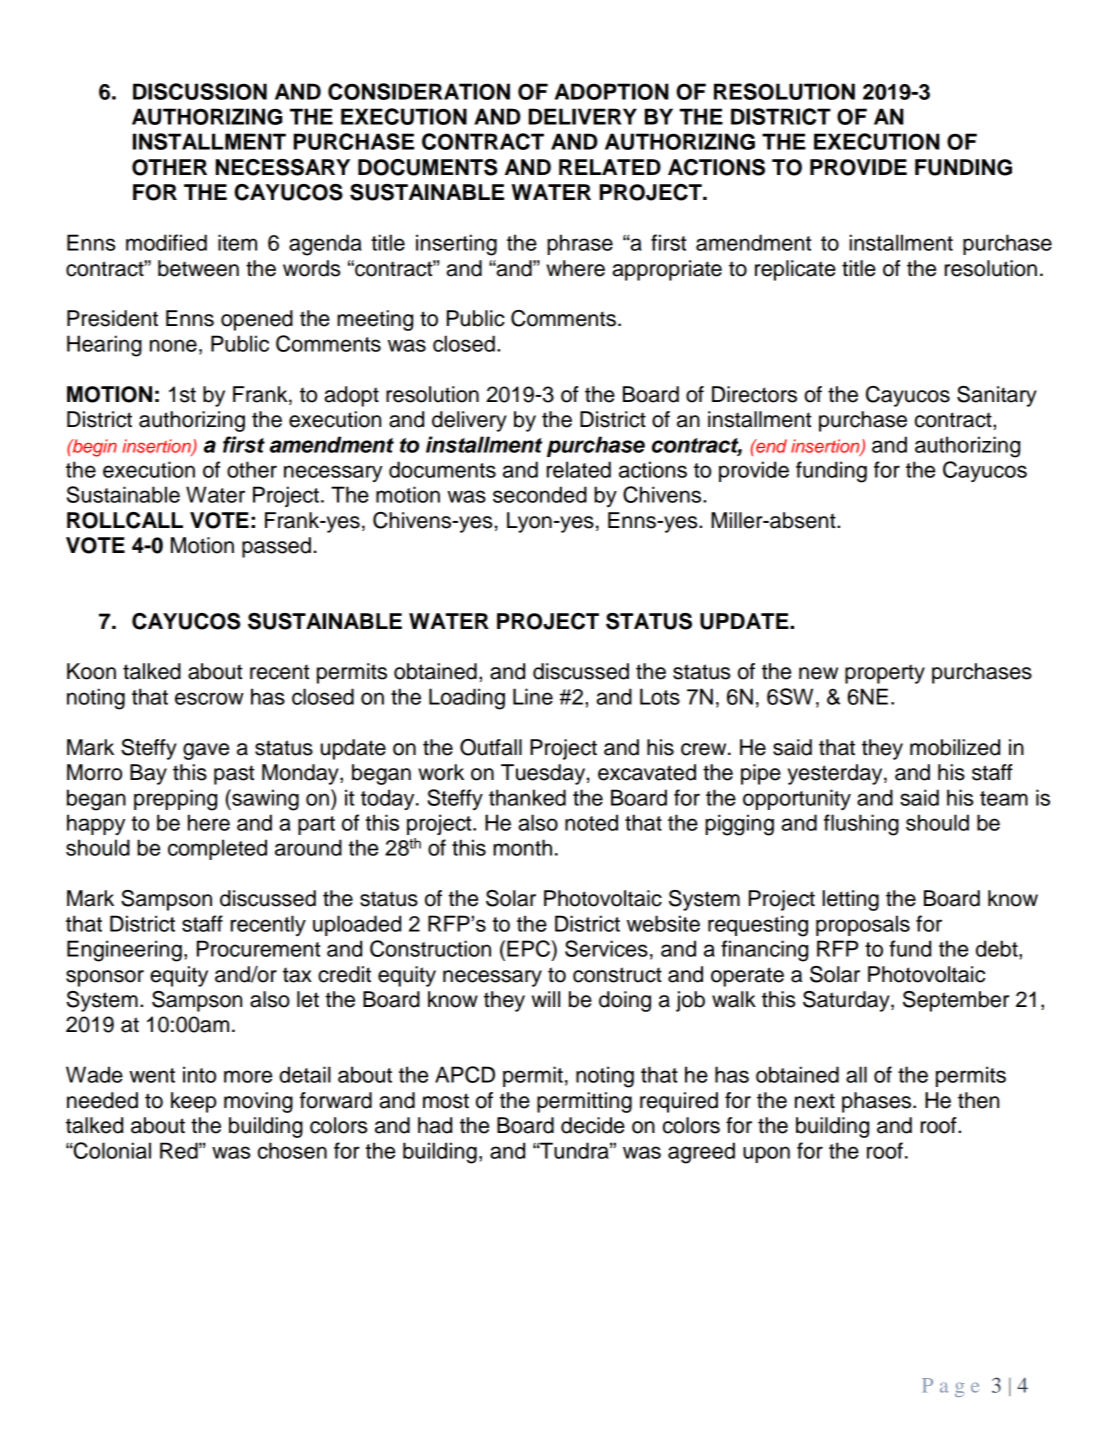 This document has height=1447, width=1118. Describe the element at coordinates (419, 91) in the document. I see `CONSIDERATION` at that location.
